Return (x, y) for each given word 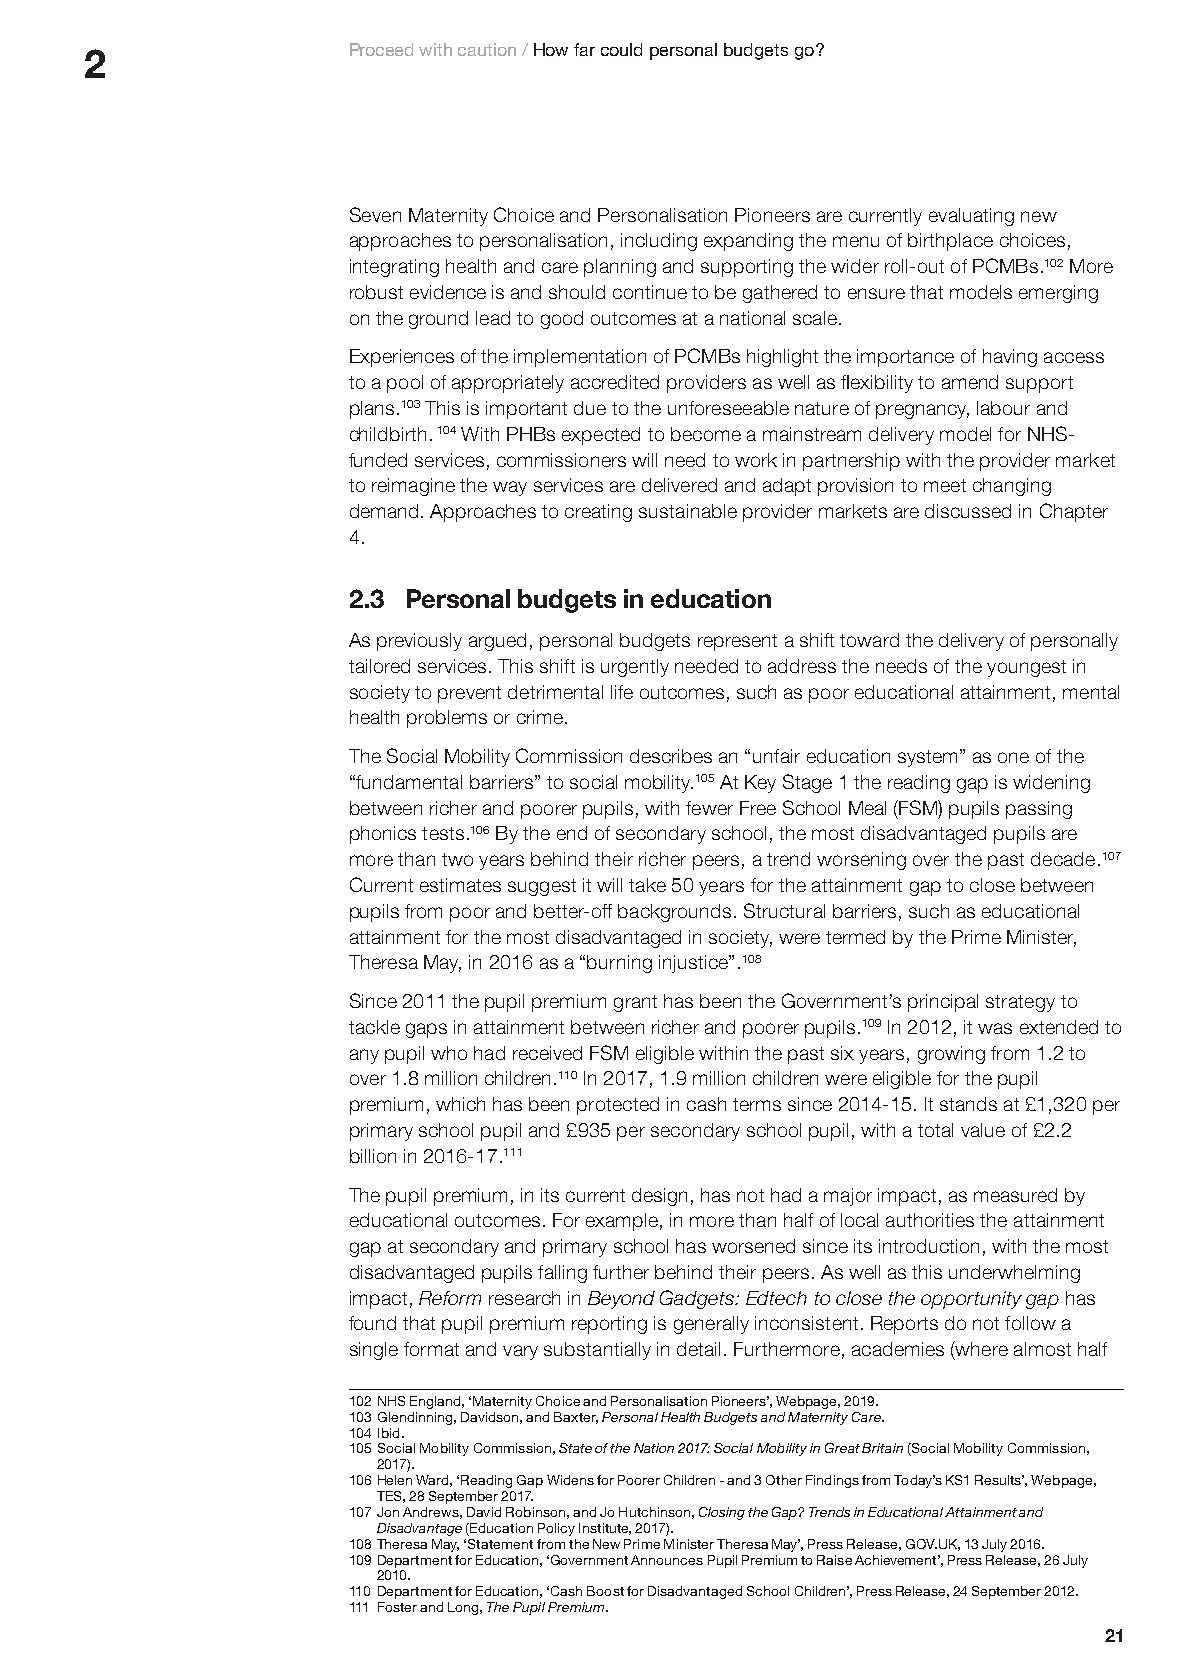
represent (737, 642)
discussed (968, 511)
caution (487, 49)
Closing (722, 1513)
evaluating (971, 217)
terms (757, 1104)
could (621, 49)
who (449, 1053)
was (995, 1028)
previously (419, 642)
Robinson (535, 1512)
